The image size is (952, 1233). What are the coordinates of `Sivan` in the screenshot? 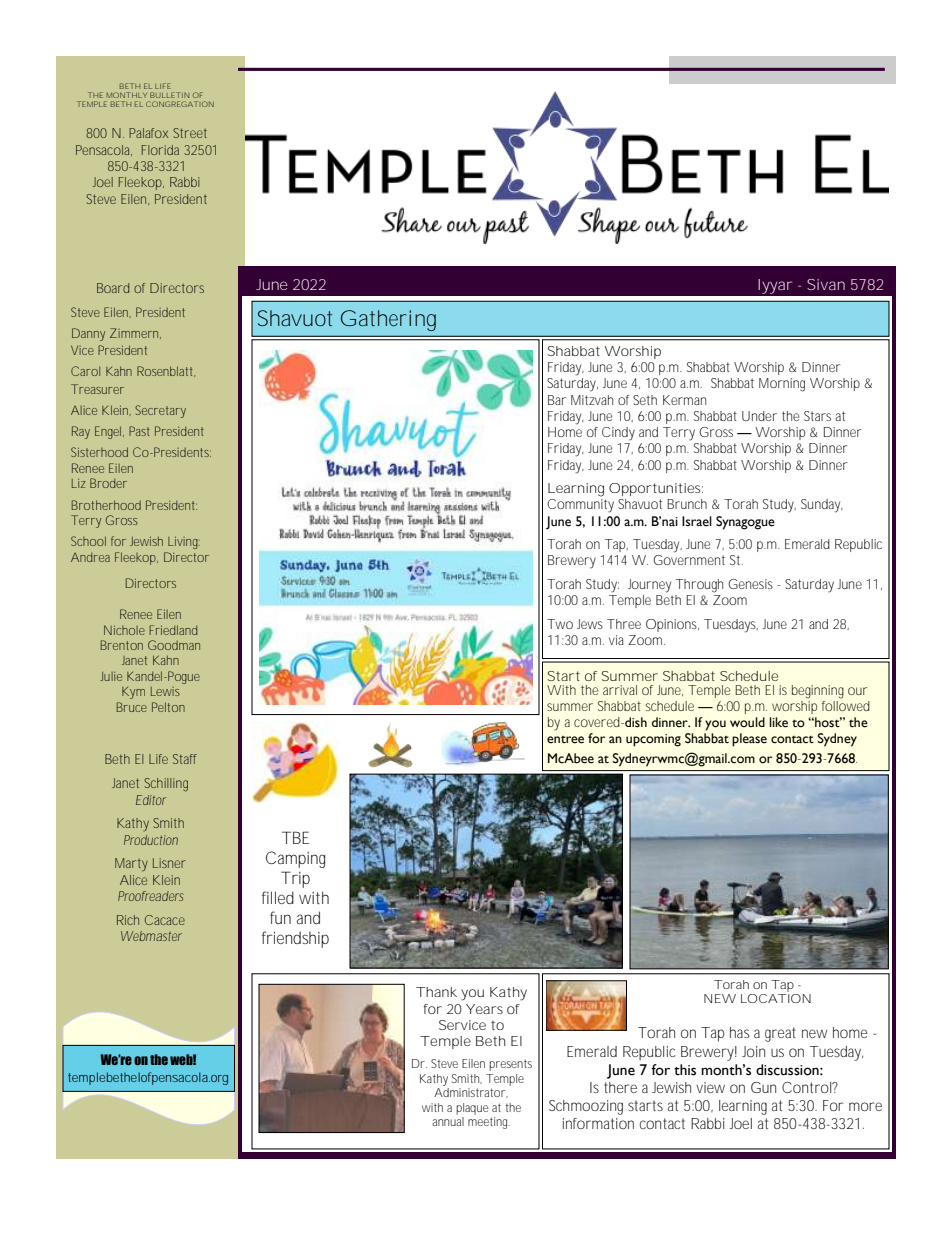 It's located at (826, 284).
